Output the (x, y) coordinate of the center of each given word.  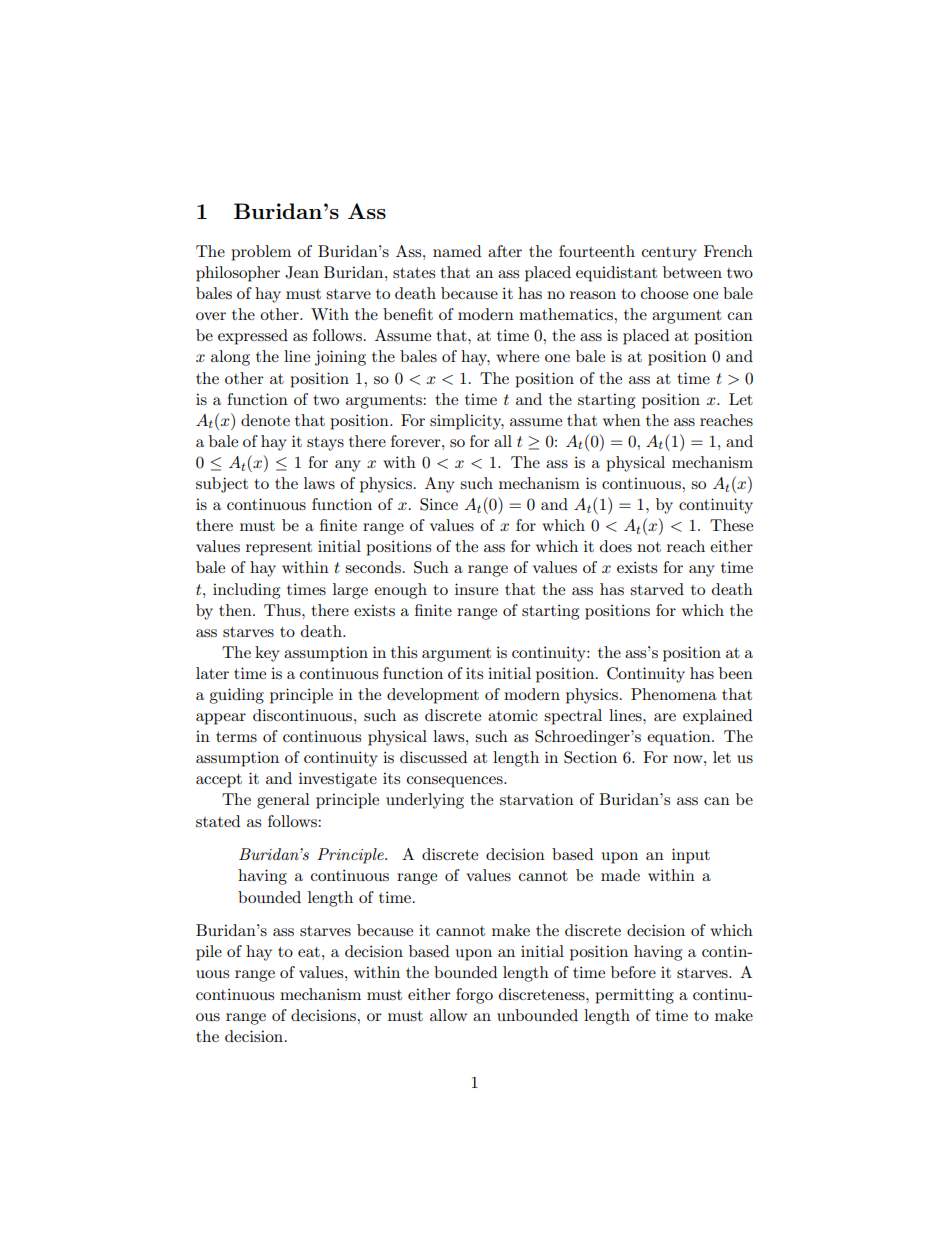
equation (680, 738)
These (731, 525)
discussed (433, 757)
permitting (634, 996)
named (457, 251)
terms (236, 737)
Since (439, 504)
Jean (302, 272)
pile (209, 953)
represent (279, 549)
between (692, 272)
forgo (474, 996)
